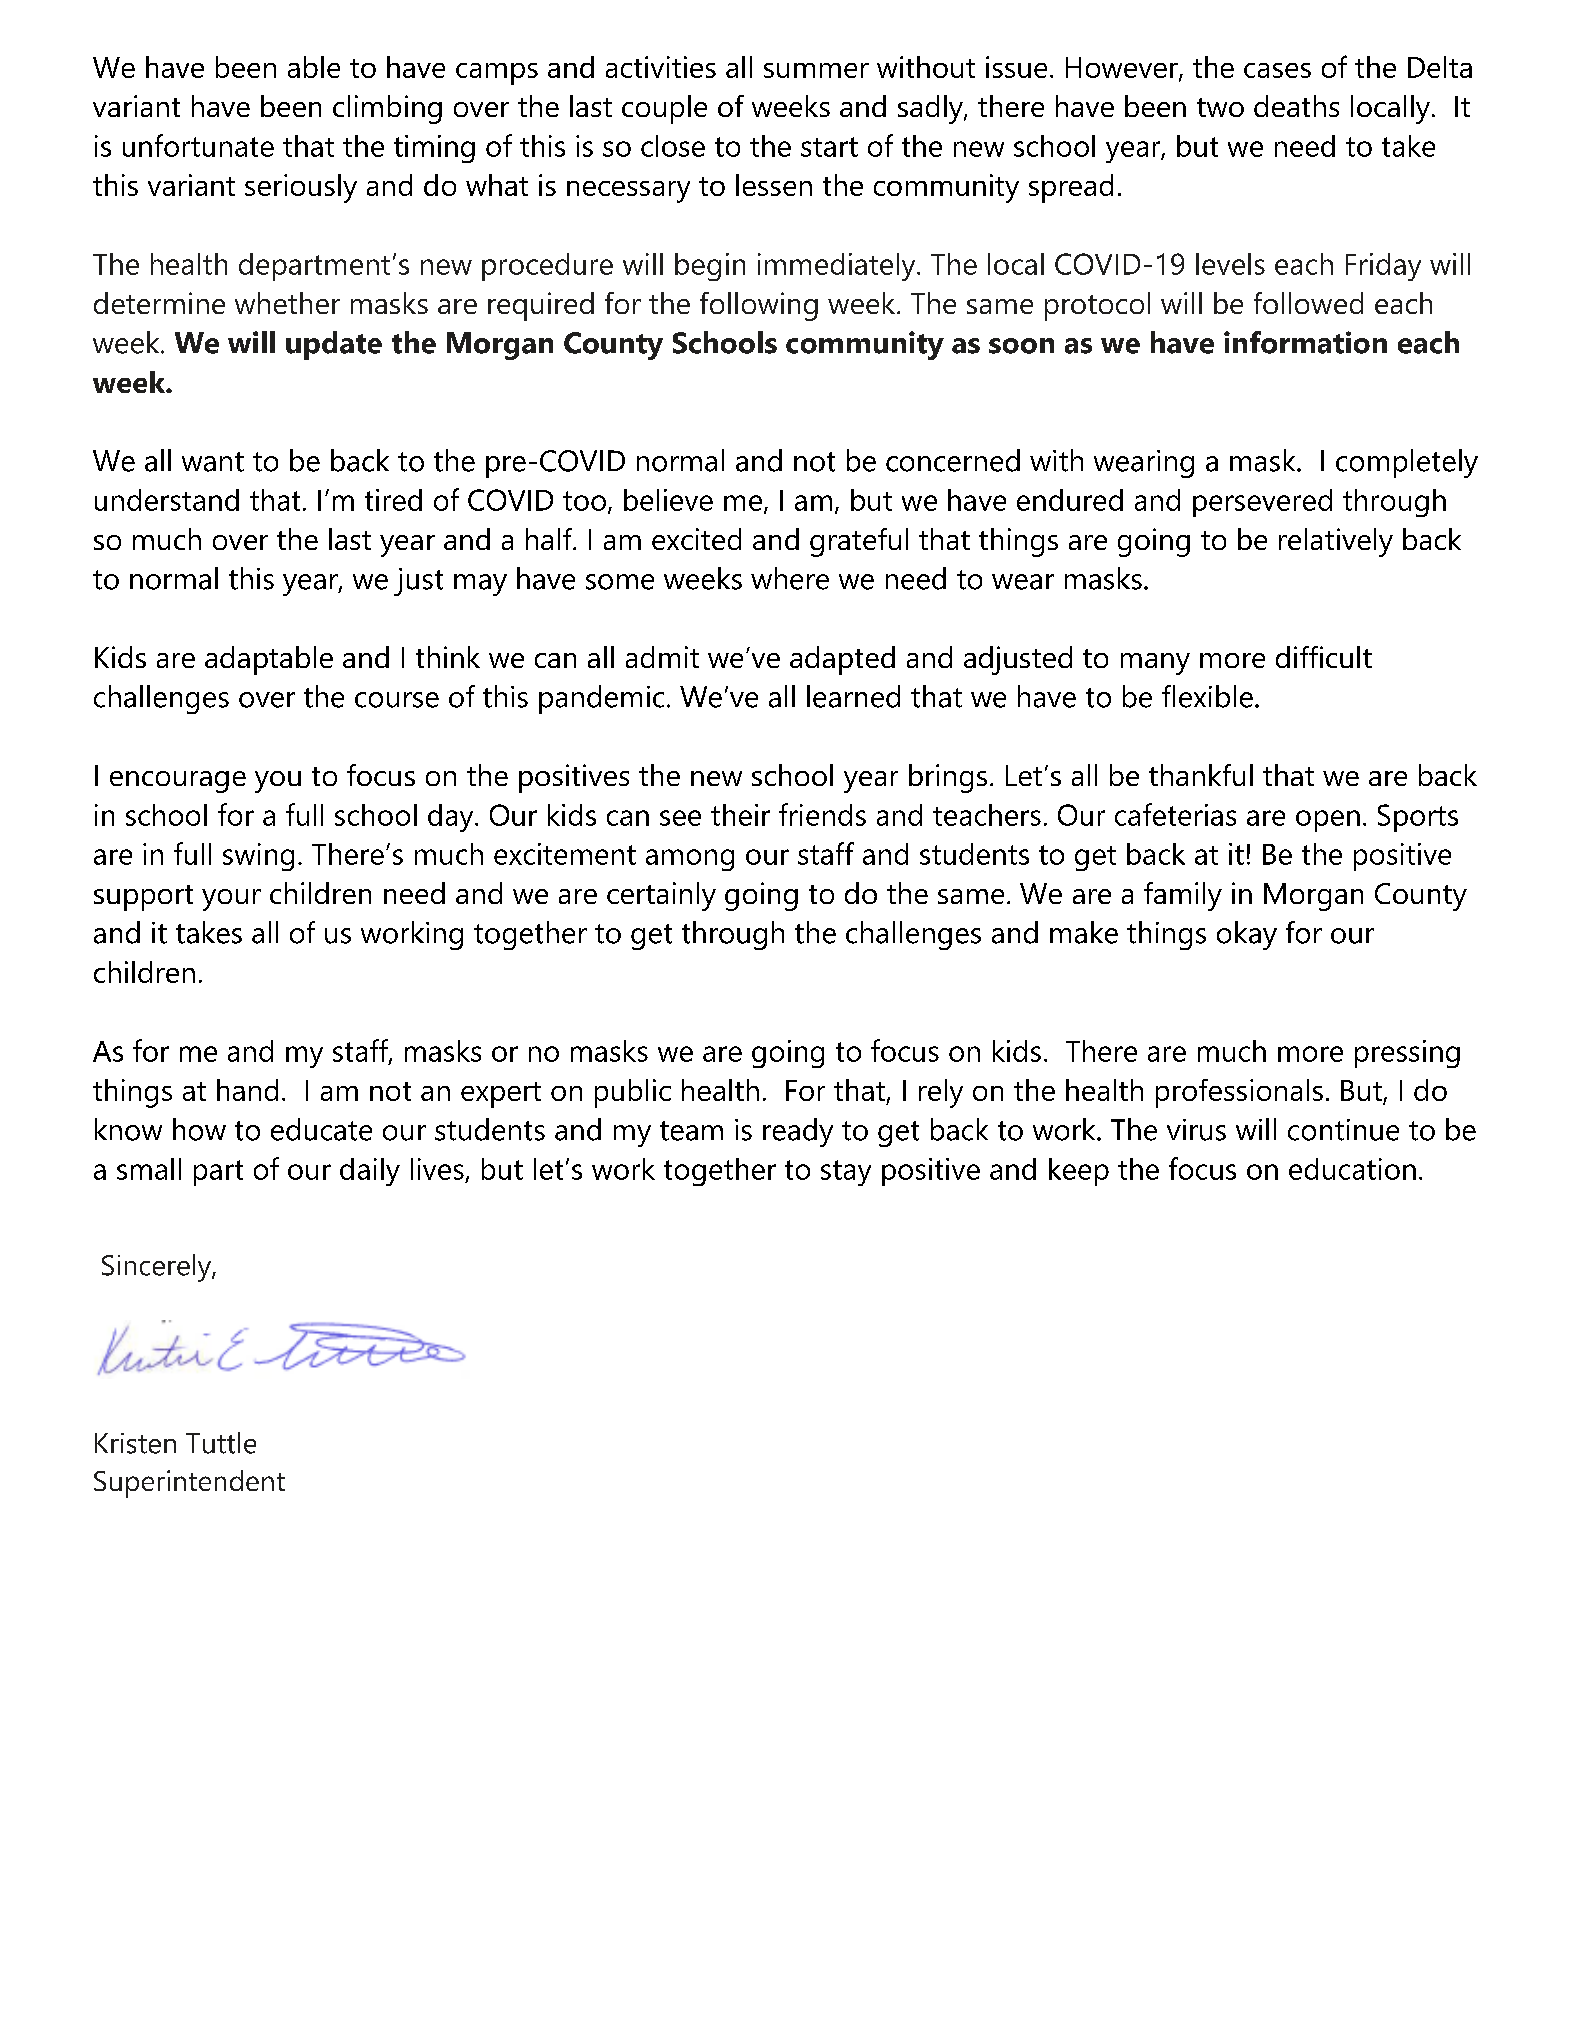 The image size is (1574, 2037). Describe the element at coordinates (258, 857) in the screenshot. I see `swing` at that location.
